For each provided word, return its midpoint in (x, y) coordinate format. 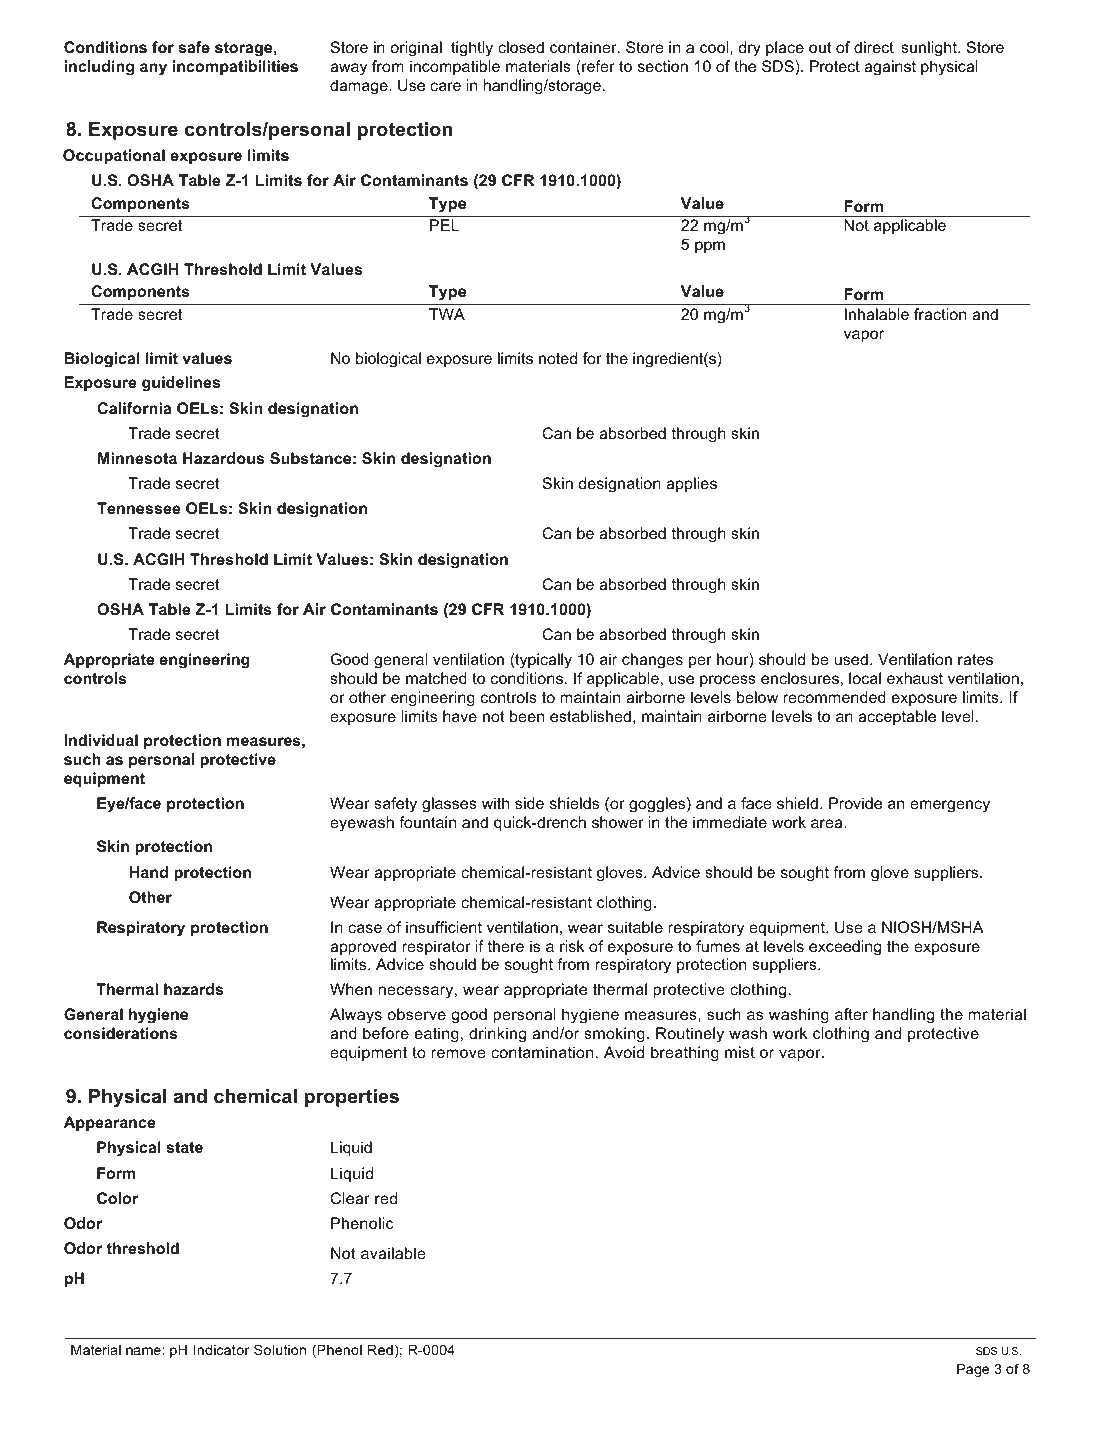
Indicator (221, 1349)
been (527, 716)
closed (521, 47)
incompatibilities (235, 67)
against (890, 68)
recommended (834, 697)
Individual (101, 740)
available (393, 1253)
